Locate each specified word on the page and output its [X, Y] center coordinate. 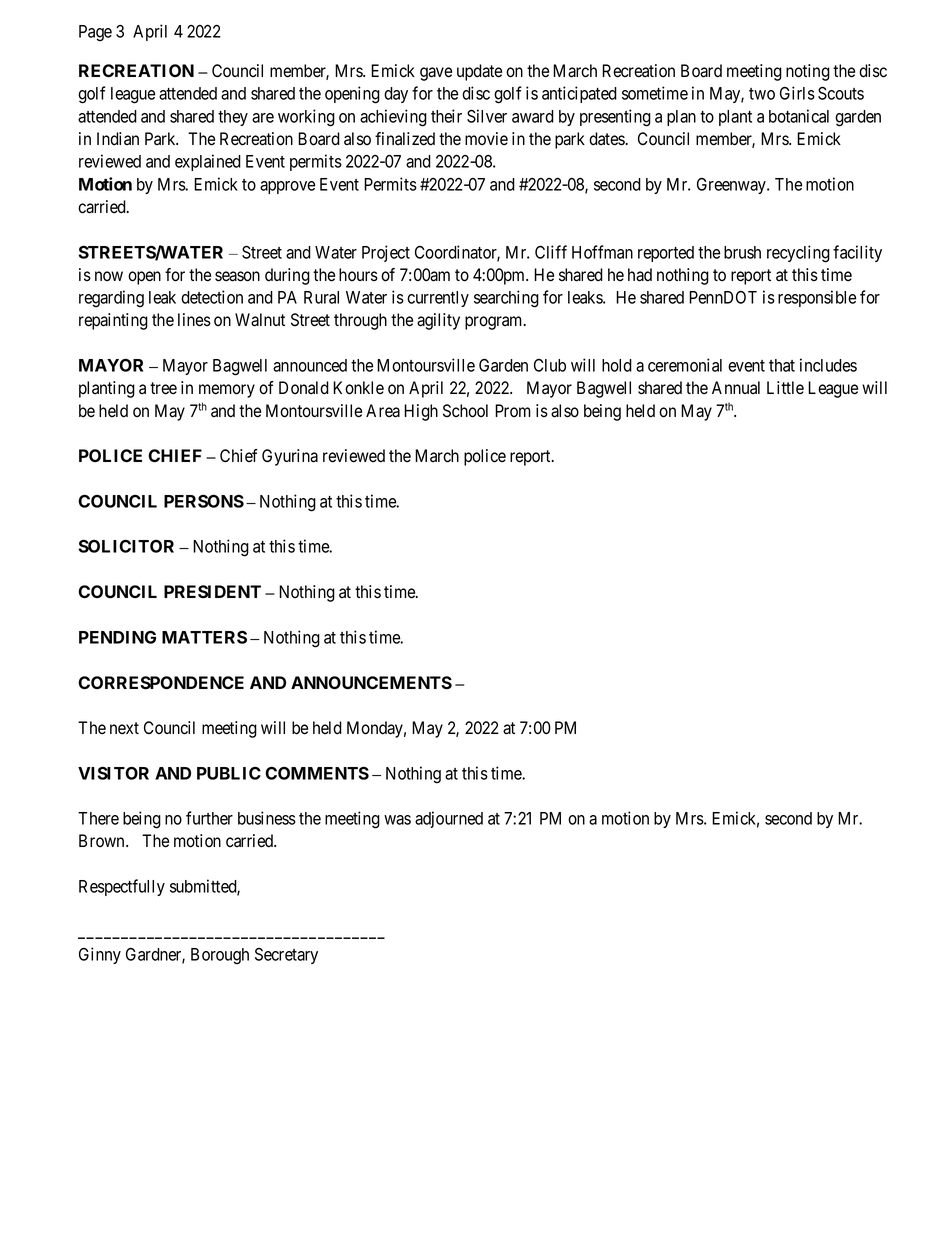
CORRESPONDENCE [161, 683]
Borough [220, 956]
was [397, 820]
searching [506, 299]
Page [95, 33]
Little [785, 388]
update [479, 72]
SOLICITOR [126, 546]
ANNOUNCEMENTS [371, 683]
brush [742, 252]
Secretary [286, 956]
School [465, 411]
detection [212, 297]
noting [808, 72]
